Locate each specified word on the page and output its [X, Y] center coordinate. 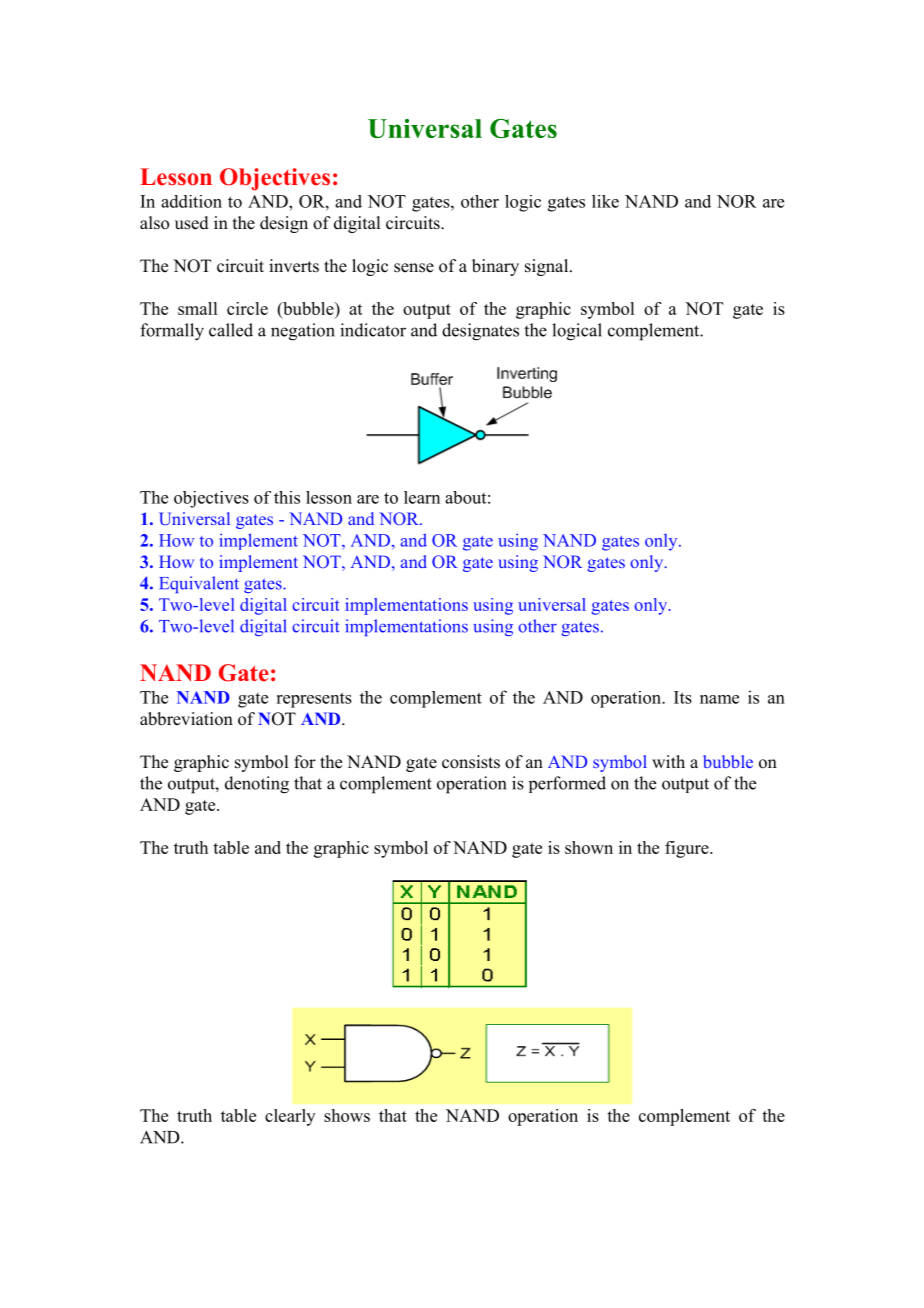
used [192, 223]
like [605, 201]
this [287, 497]
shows [347, 1115]
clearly [290, 1117]
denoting [257, 785]
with [668, 761]
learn [422, 497]
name [719, 699]
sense [414, 268]
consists [471, 762]
